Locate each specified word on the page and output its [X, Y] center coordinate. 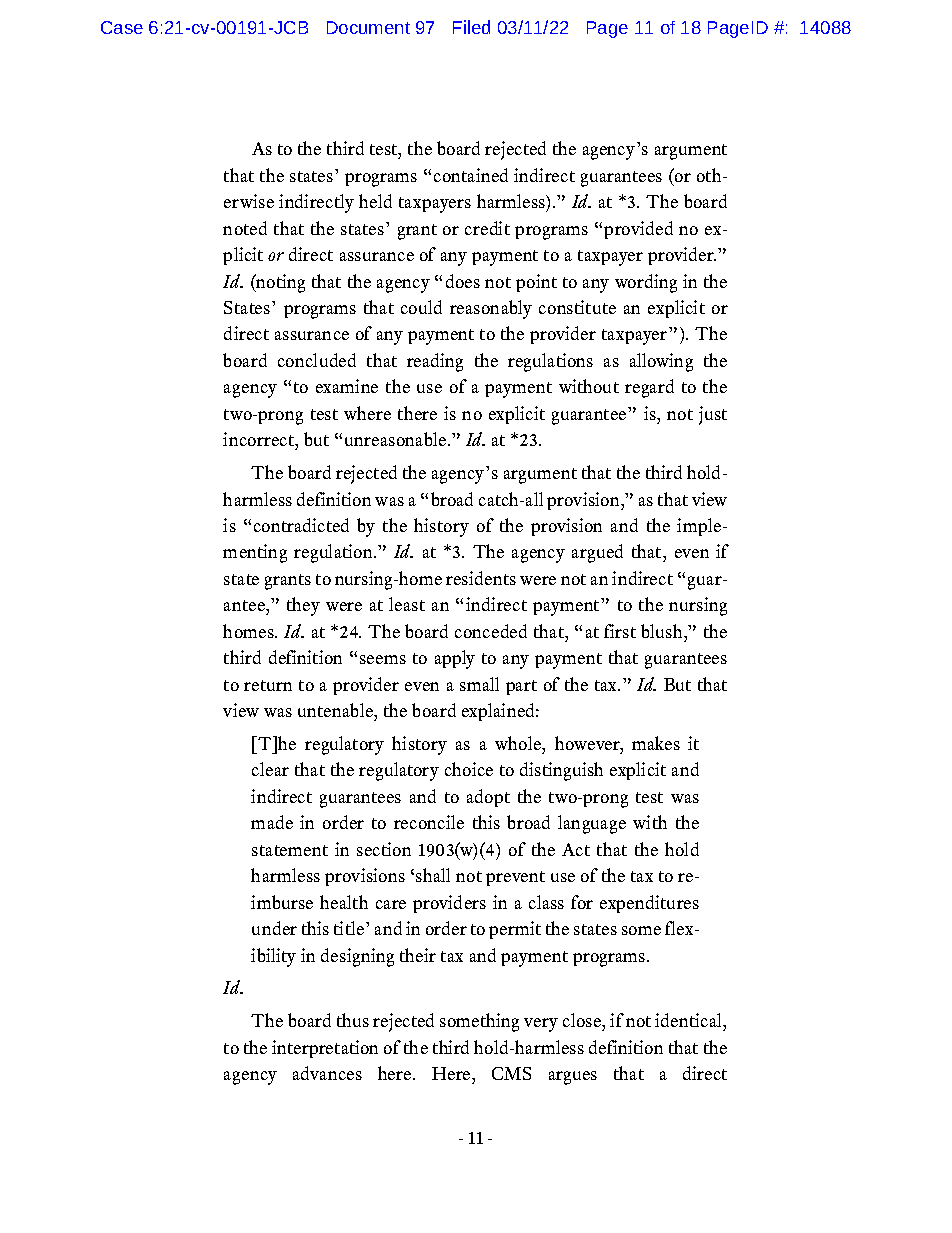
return [268, 685]
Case [122, 27]
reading [435, 362]
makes [656, 743]
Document [368, 27]
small [479, 684]
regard [649, 388]
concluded [317, 360]
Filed [471, 27]
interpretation [325, 1049]
